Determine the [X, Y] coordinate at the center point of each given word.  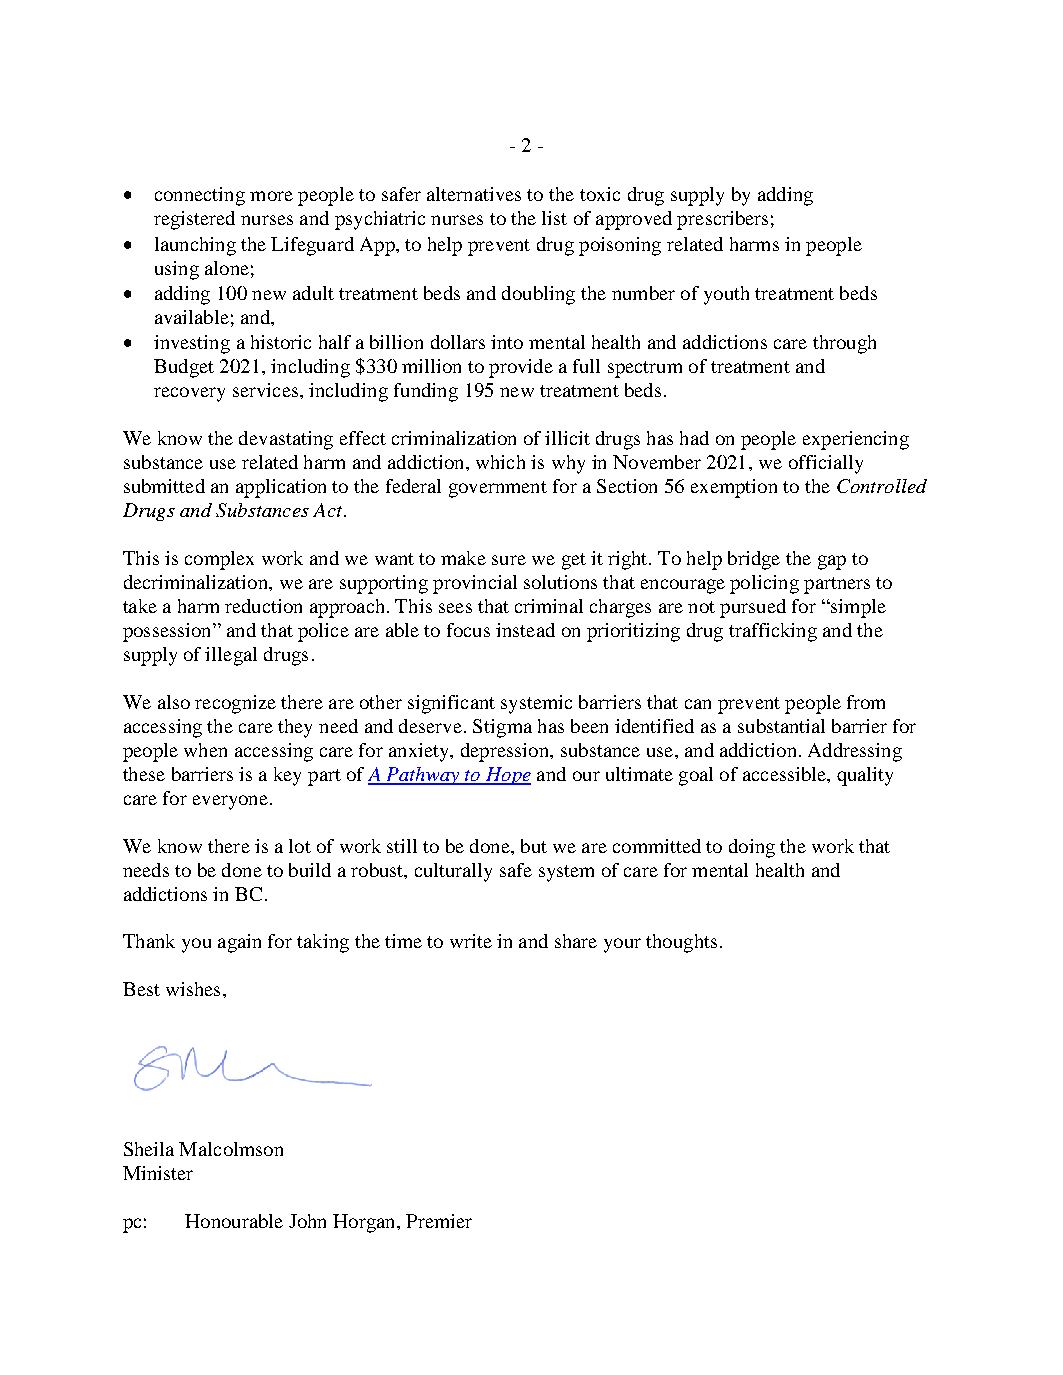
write [471, 941]
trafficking [773, 632]
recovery [189, 394]
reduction [263, 606]
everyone [230, 802]
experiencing [856, 440]
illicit [567, 438]
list [554, 218]
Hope [507, 776]
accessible [785, 774]
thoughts [681, 943]
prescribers [722, 220]
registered [194, 220]
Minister [158, 1173]
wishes [193, 989]
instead [525, 630]
